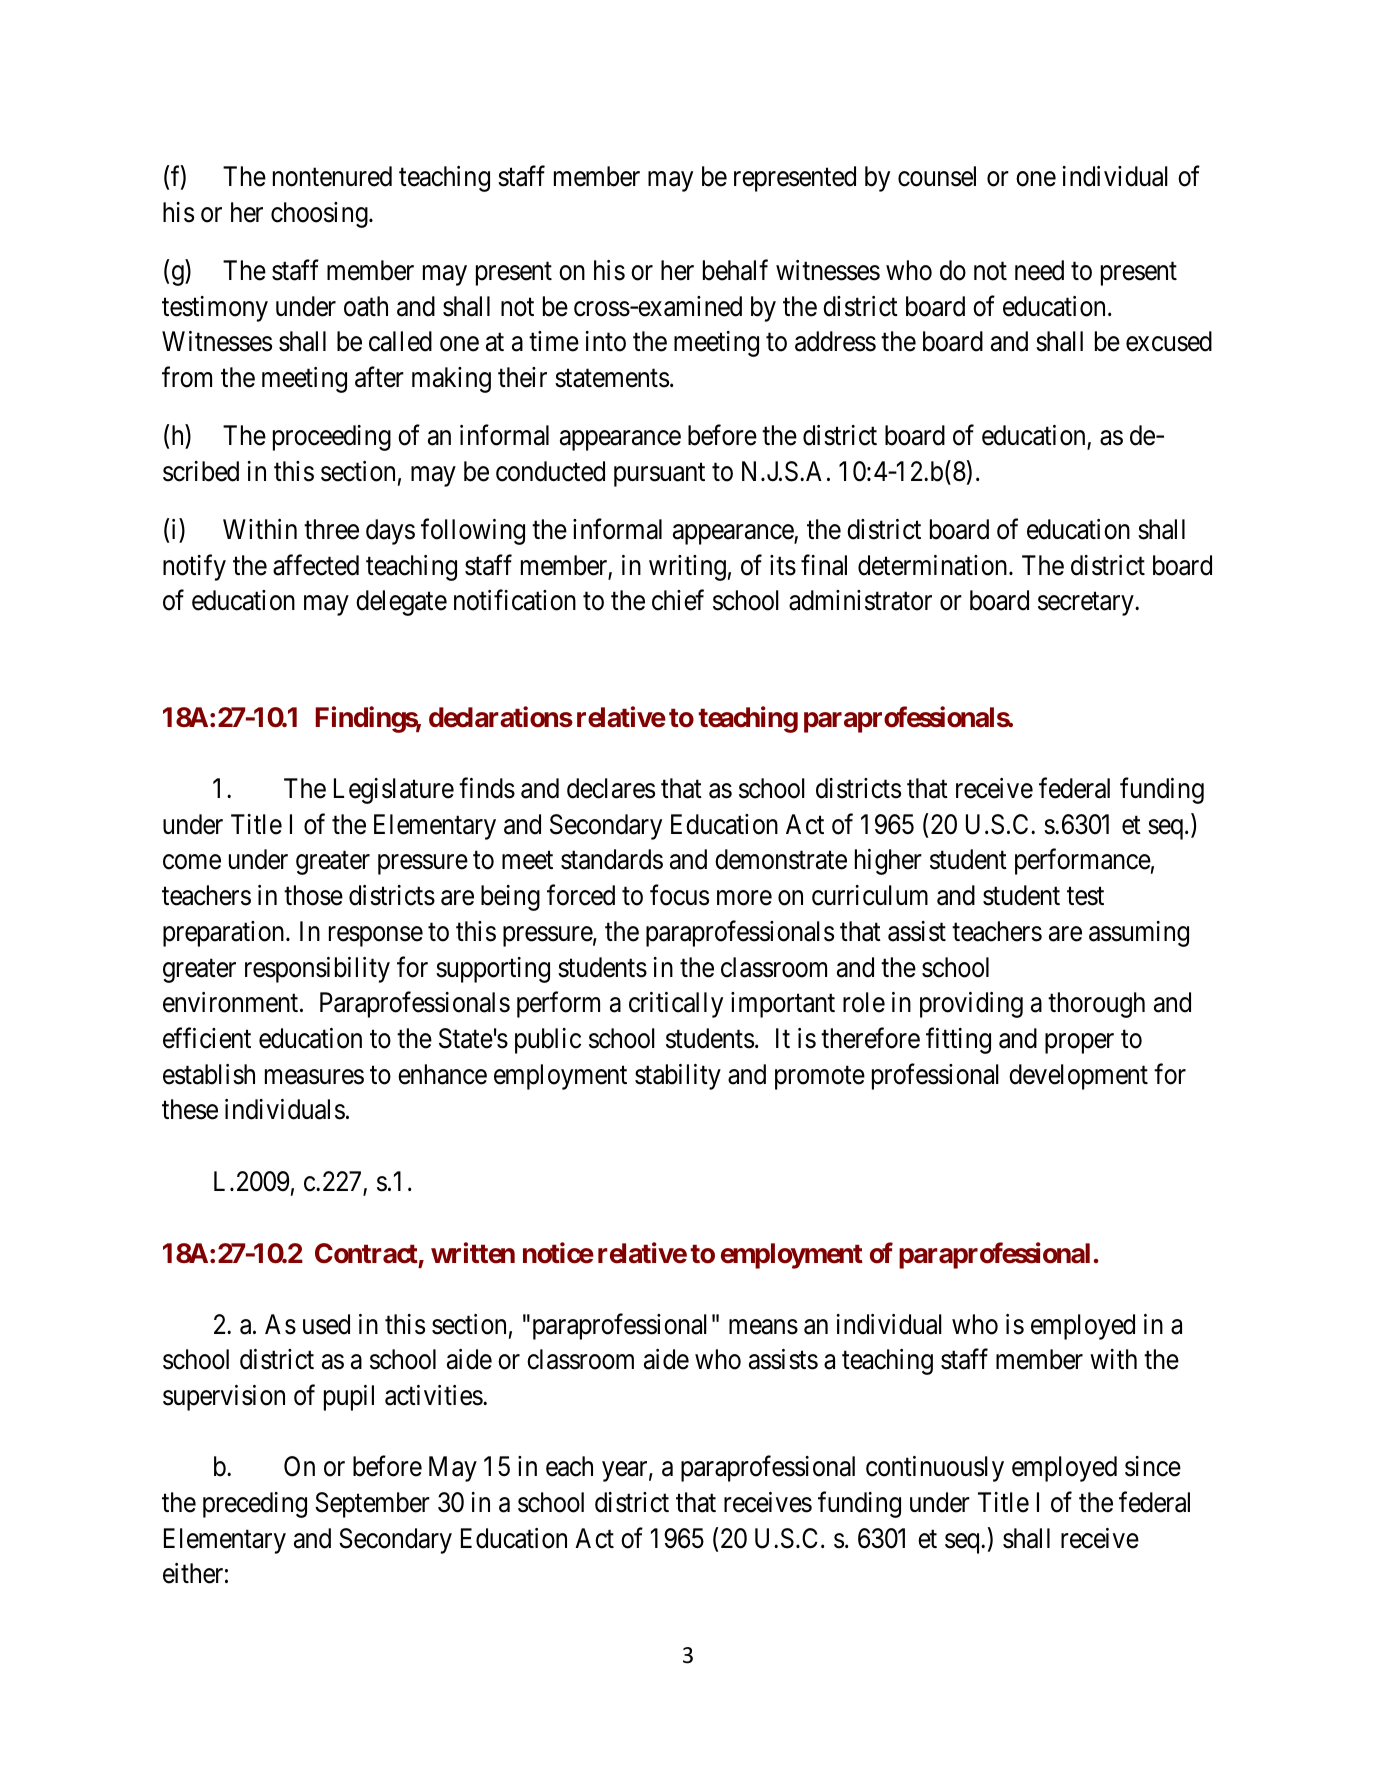 This document has height=1781, width=1376. Describe the element at coordinates (1079, 1044) in the document. I see `proper` at that location.
